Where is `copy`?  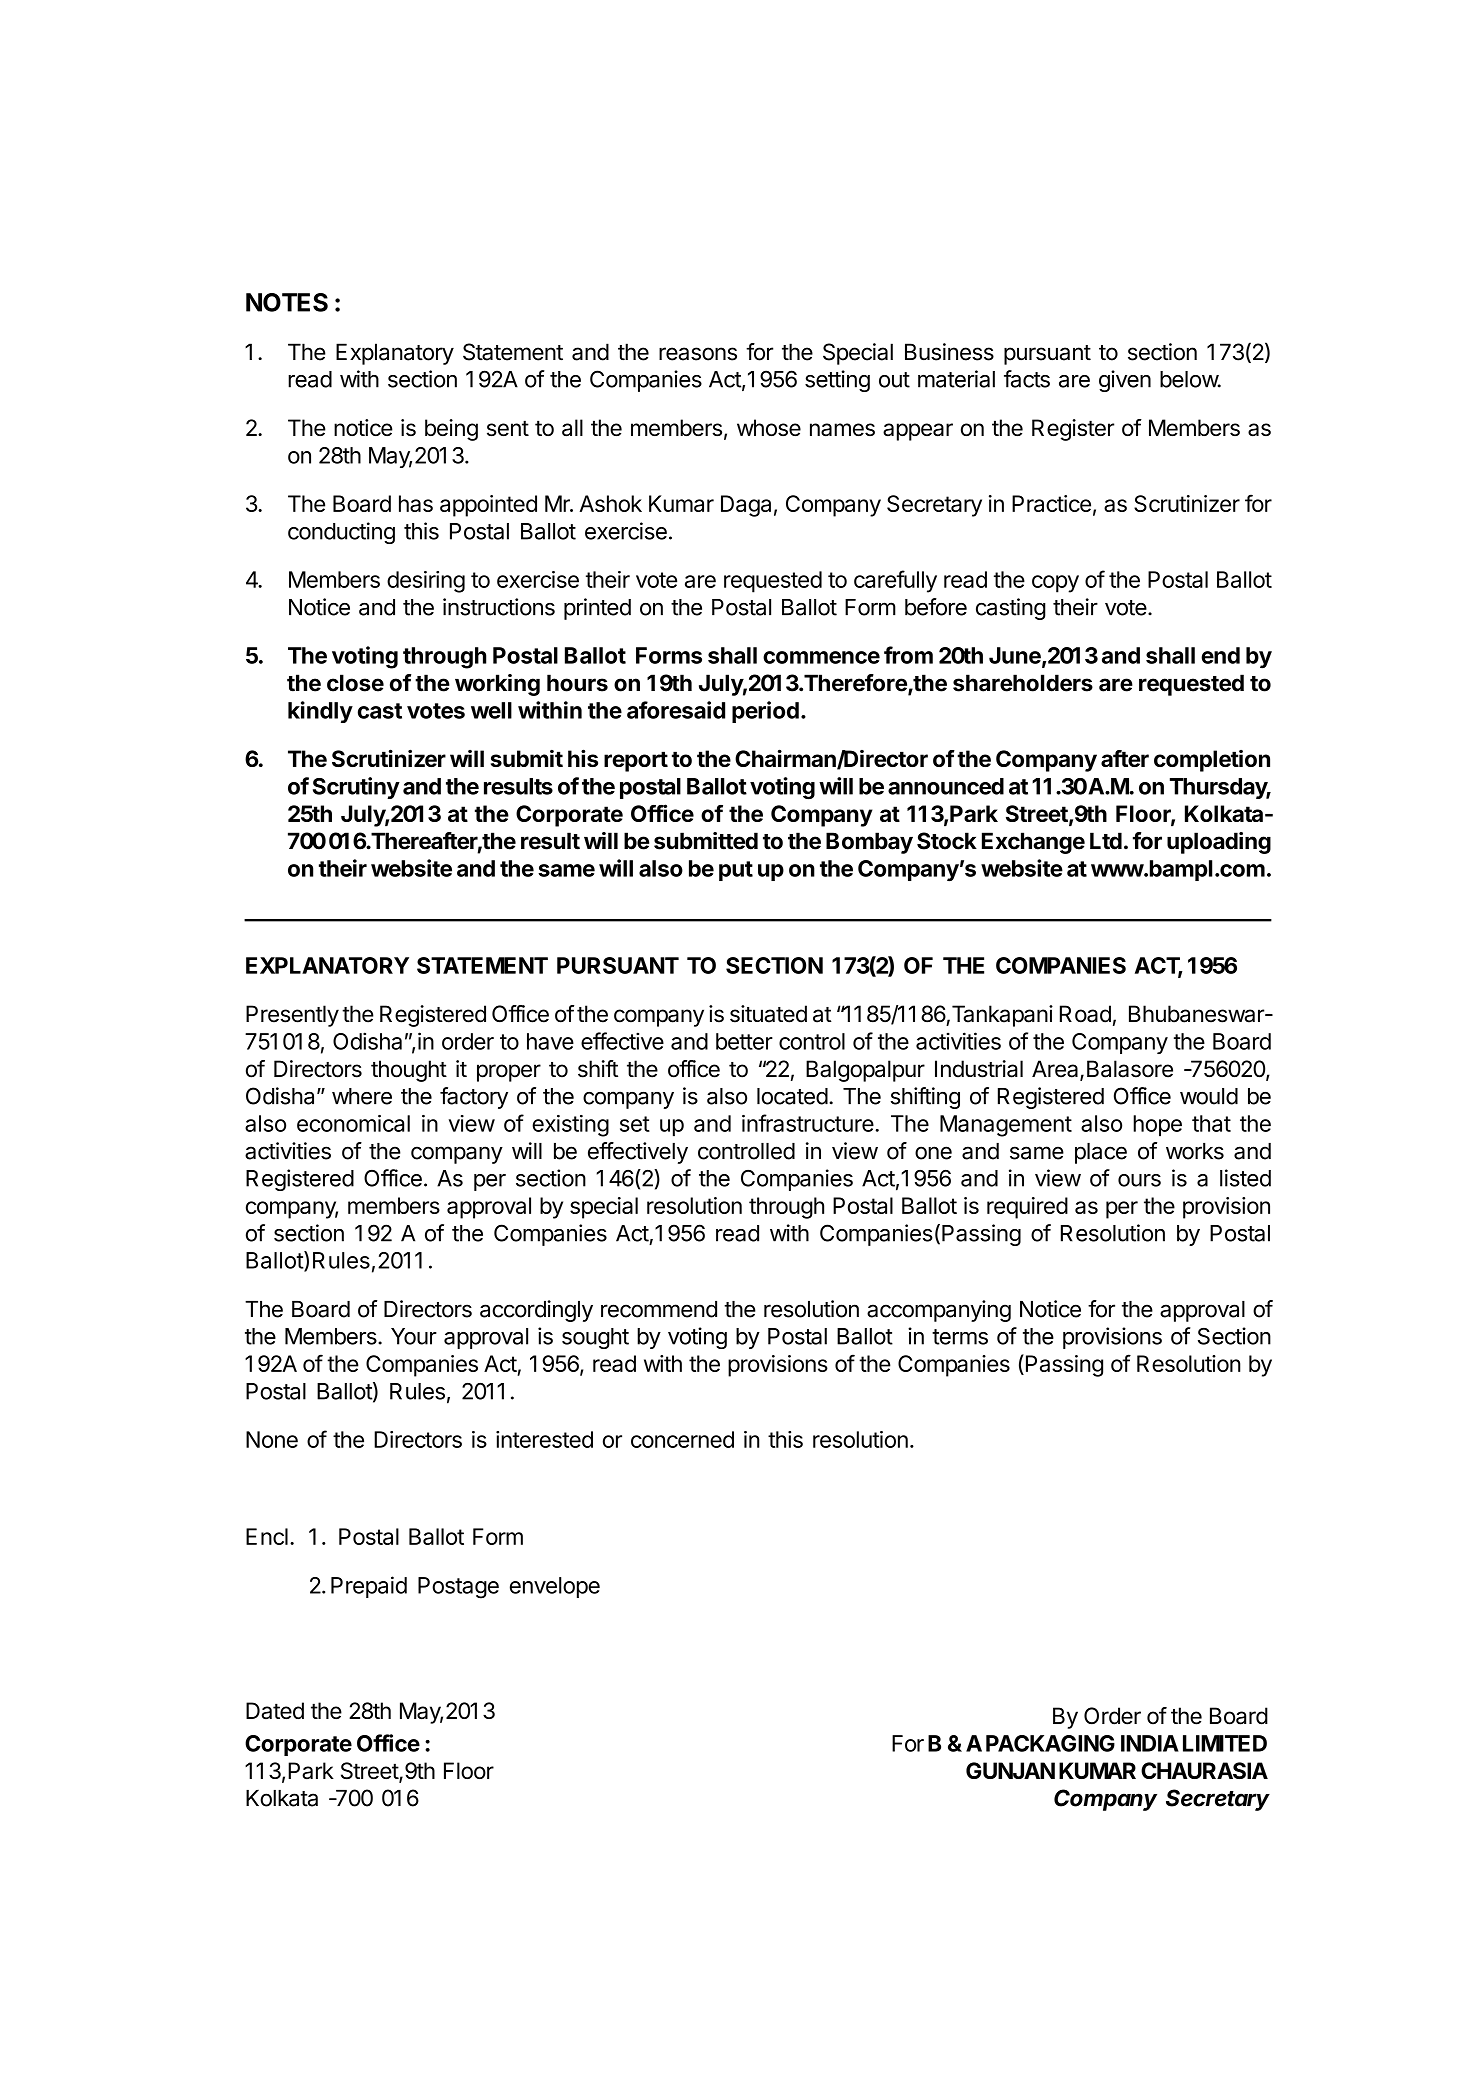 copy is located at coordinates (1055, 584).
